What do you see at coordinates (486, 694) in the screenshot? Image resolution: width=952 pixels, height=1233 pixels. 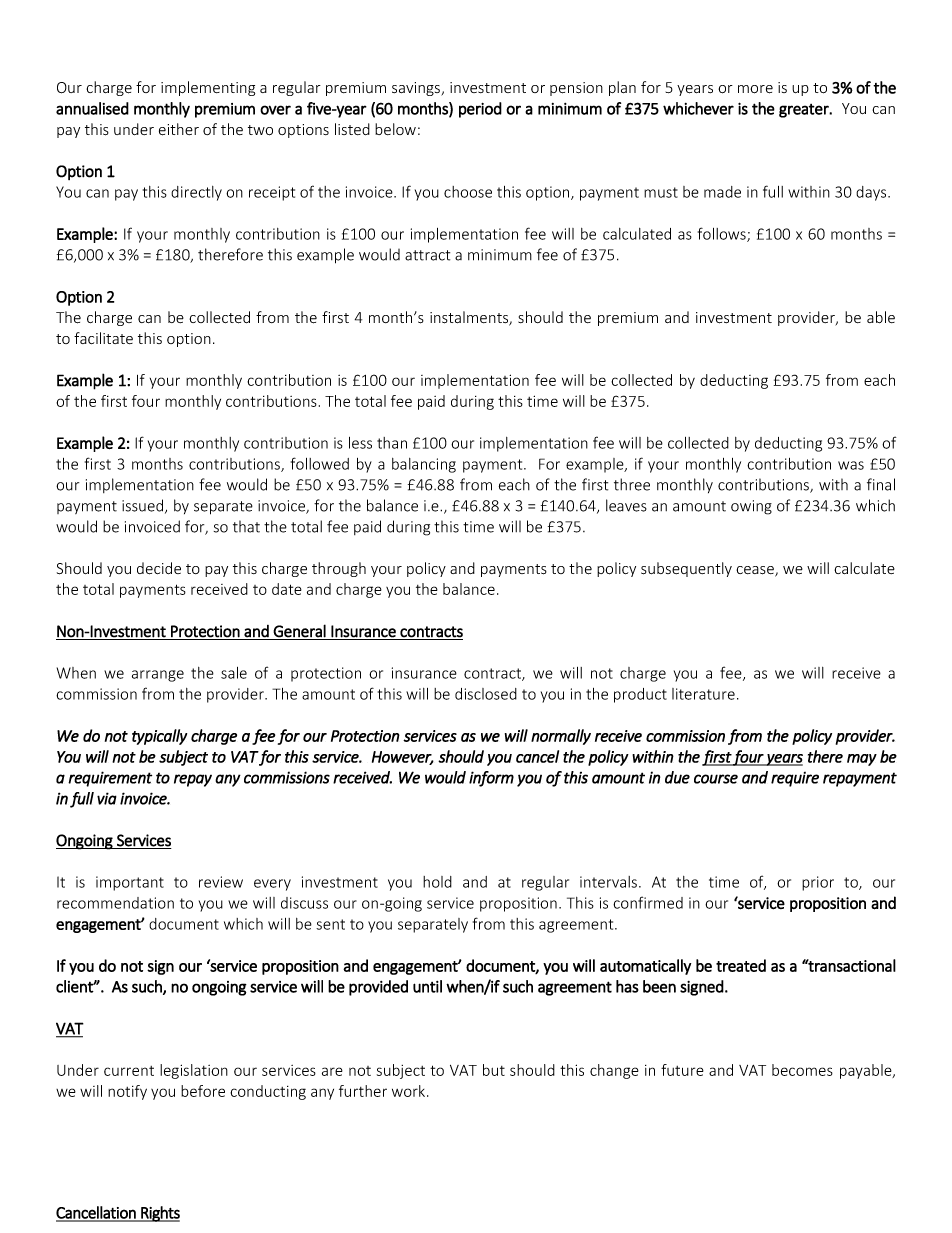 I see `disclosed` at bounding box center [486, 694].
